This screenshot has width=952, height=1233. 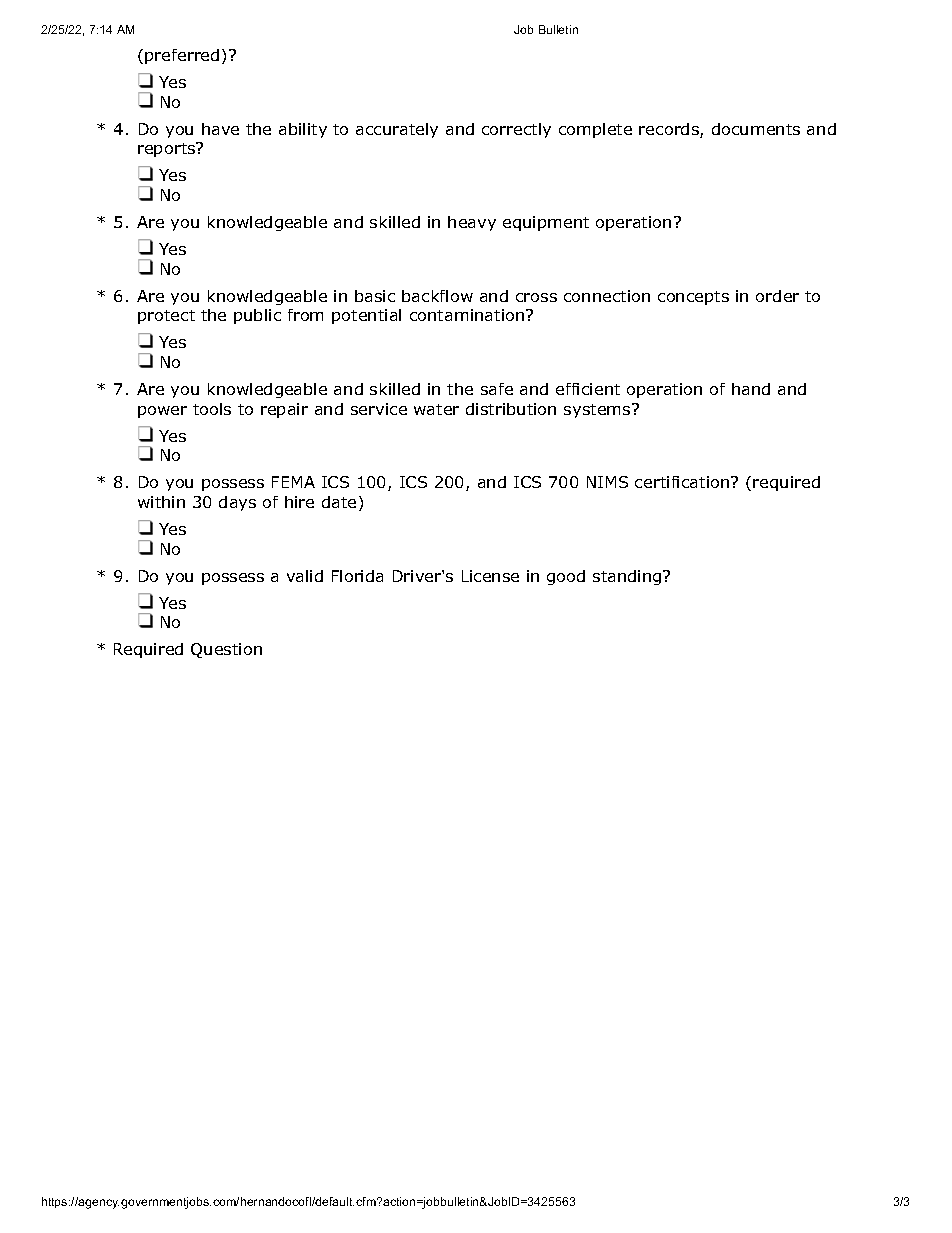 I want to click on reports, so click(x=168, y=149).
